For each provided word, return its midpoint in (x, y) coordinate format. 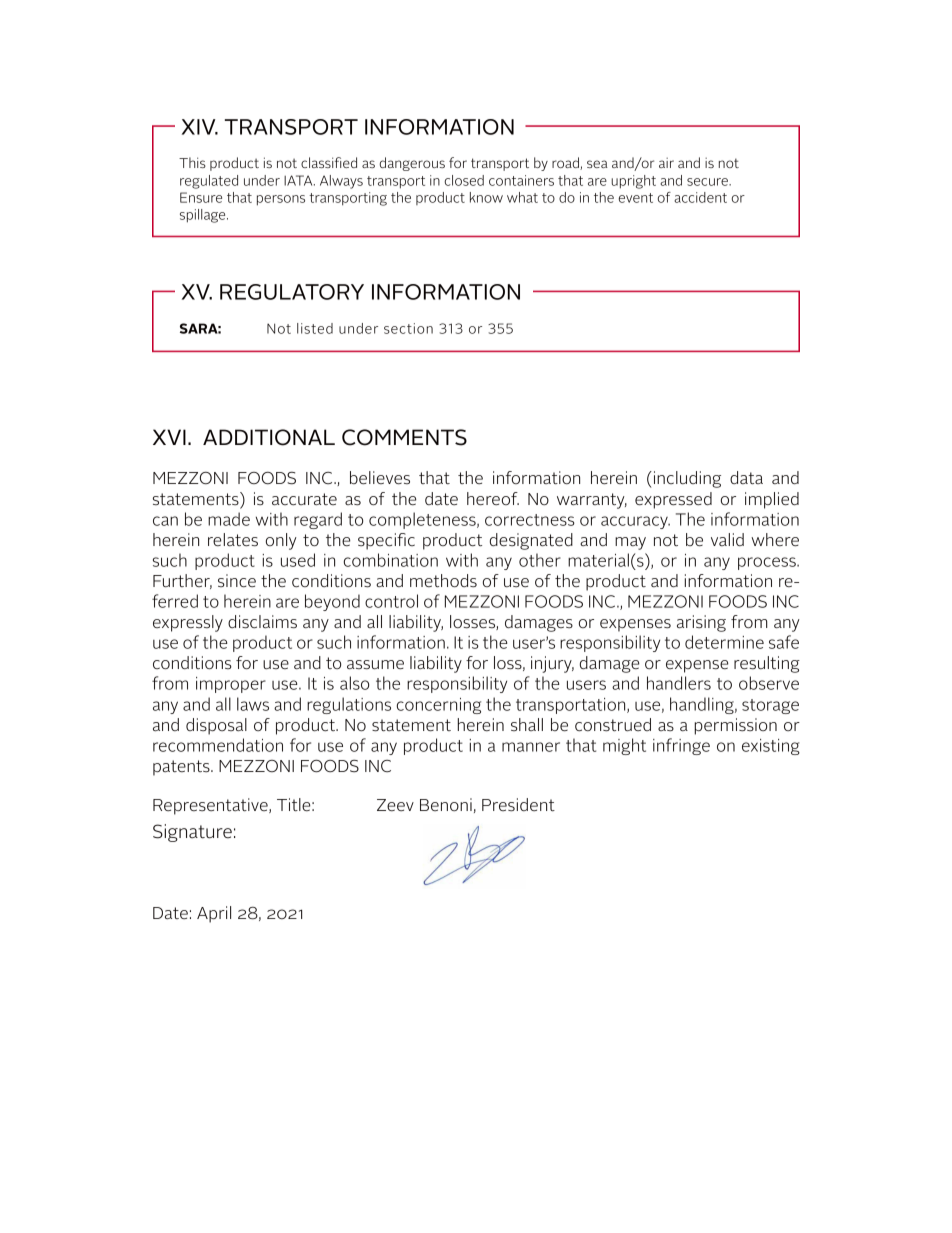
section (408, 328)
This (192, 162)
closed (464, 180)
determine (724, 642)
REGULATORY (292, 292)
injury (552, 664)
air (666, 163)
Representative (211, 806)
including (687, 479)
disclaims (262, 622)
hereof (493, 499)
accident (700, 197)
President (518, 805)
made (229, 519)
